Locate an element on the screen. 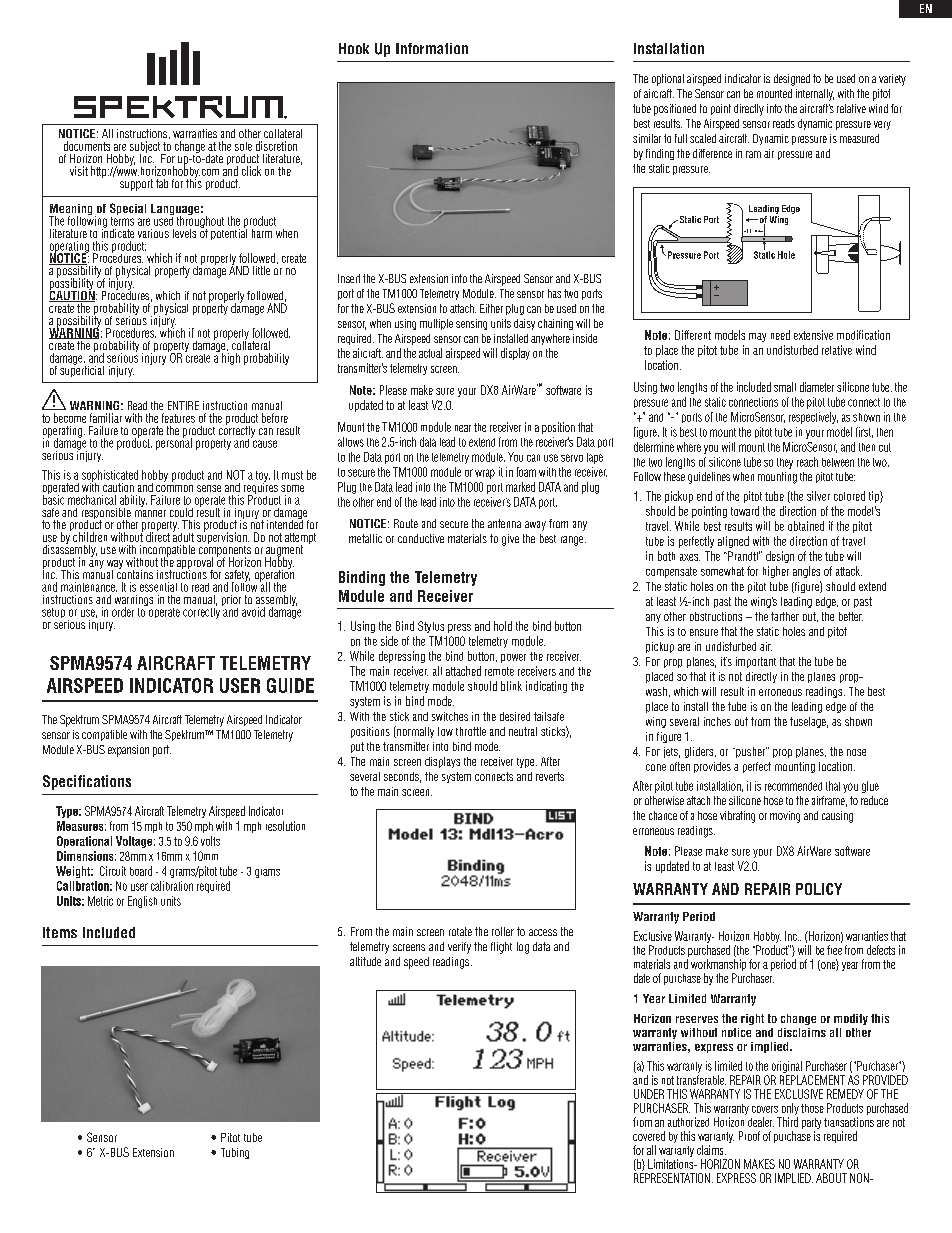 The height and width of the screenshot is (1233, 952). documents is located at coordinates (87, 146).
